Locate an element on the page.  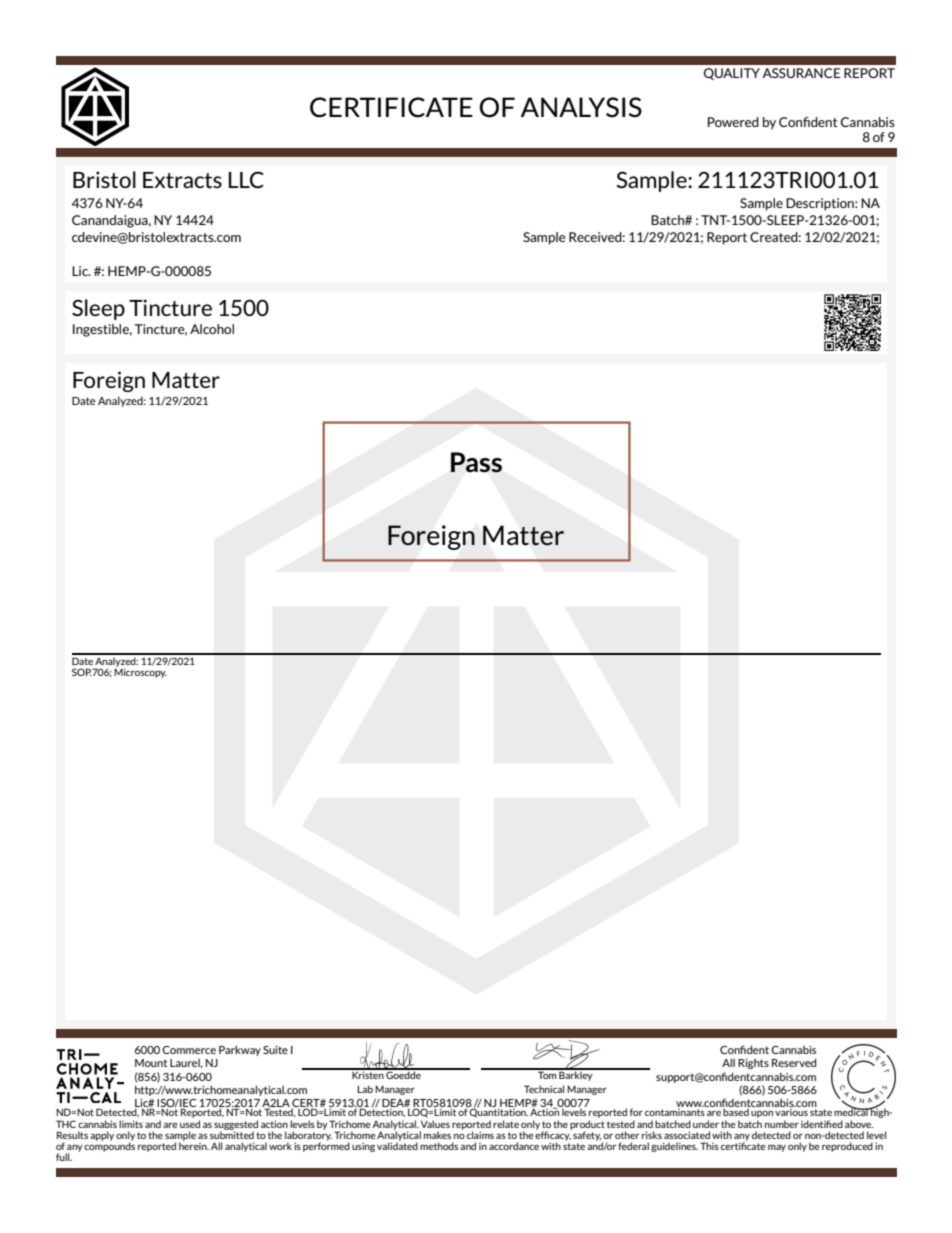
LLC is located at coordinates (246, 179).
